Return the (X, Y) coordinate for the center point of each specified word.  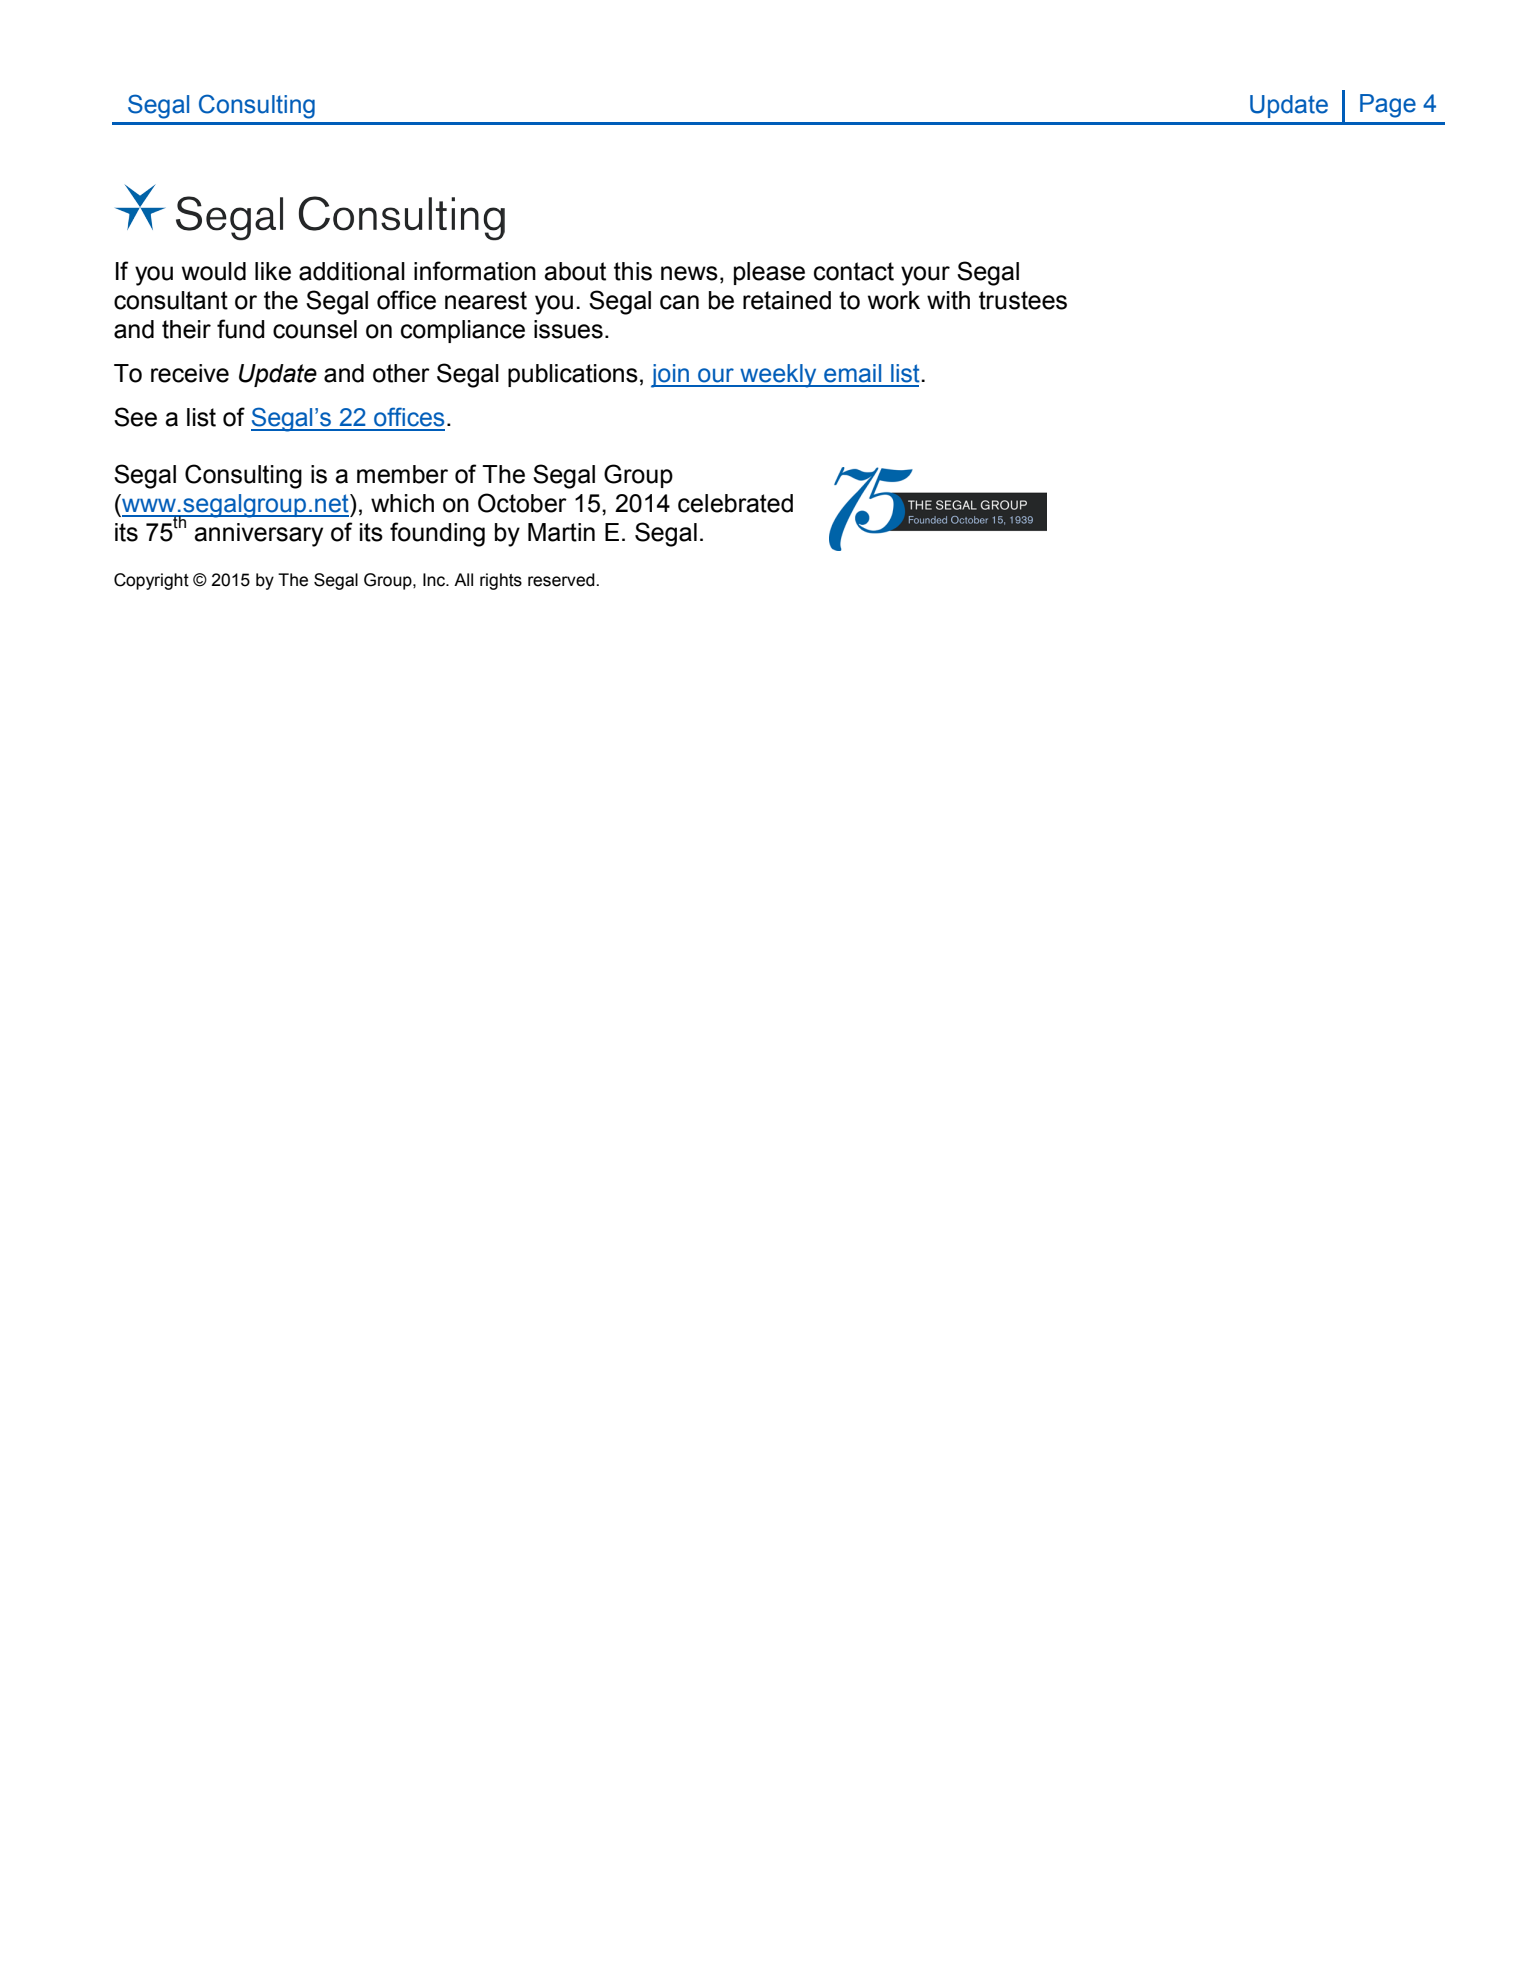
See (135, 417)
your (925, 276)
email (852, 373)
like (273, 271)
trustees (1023, 300)
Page (1388, 106)
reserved (562, 580)
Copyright (151, 581)
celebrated (735, 503)
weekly (778, 376)
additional (352, 271)
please (769, 273)
